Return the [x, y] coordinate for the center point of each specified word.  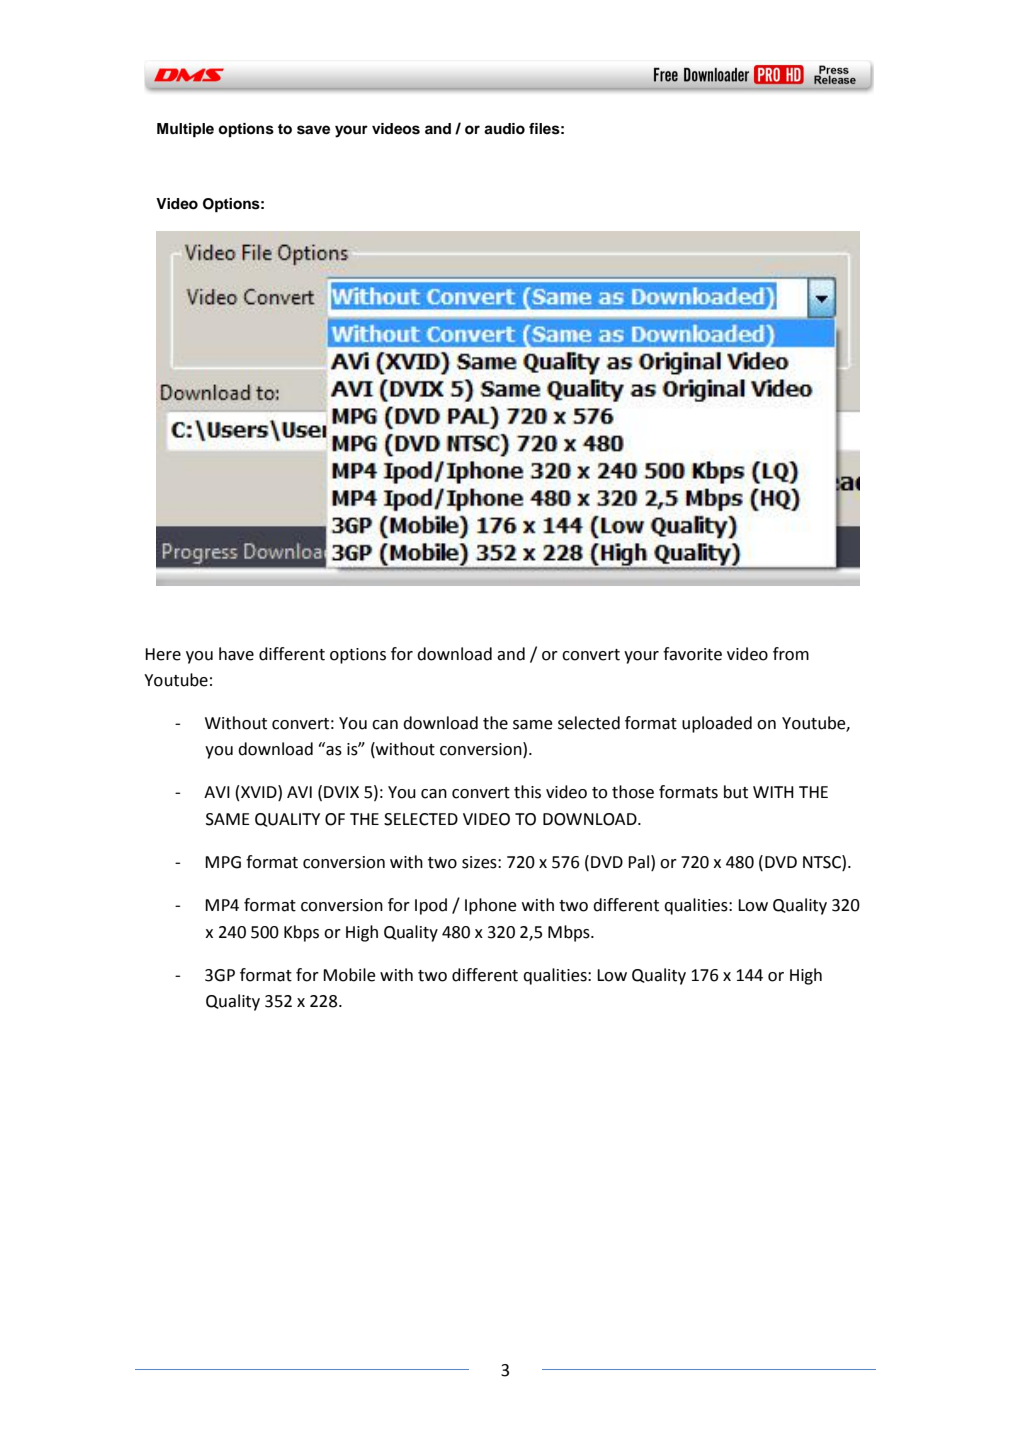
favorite [692, 654]
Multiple [185, 130]
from [791, 654]
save [313, 130]
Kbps [301, 933]
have [236, 654]
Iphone [491, 906]
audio [504, 129]
